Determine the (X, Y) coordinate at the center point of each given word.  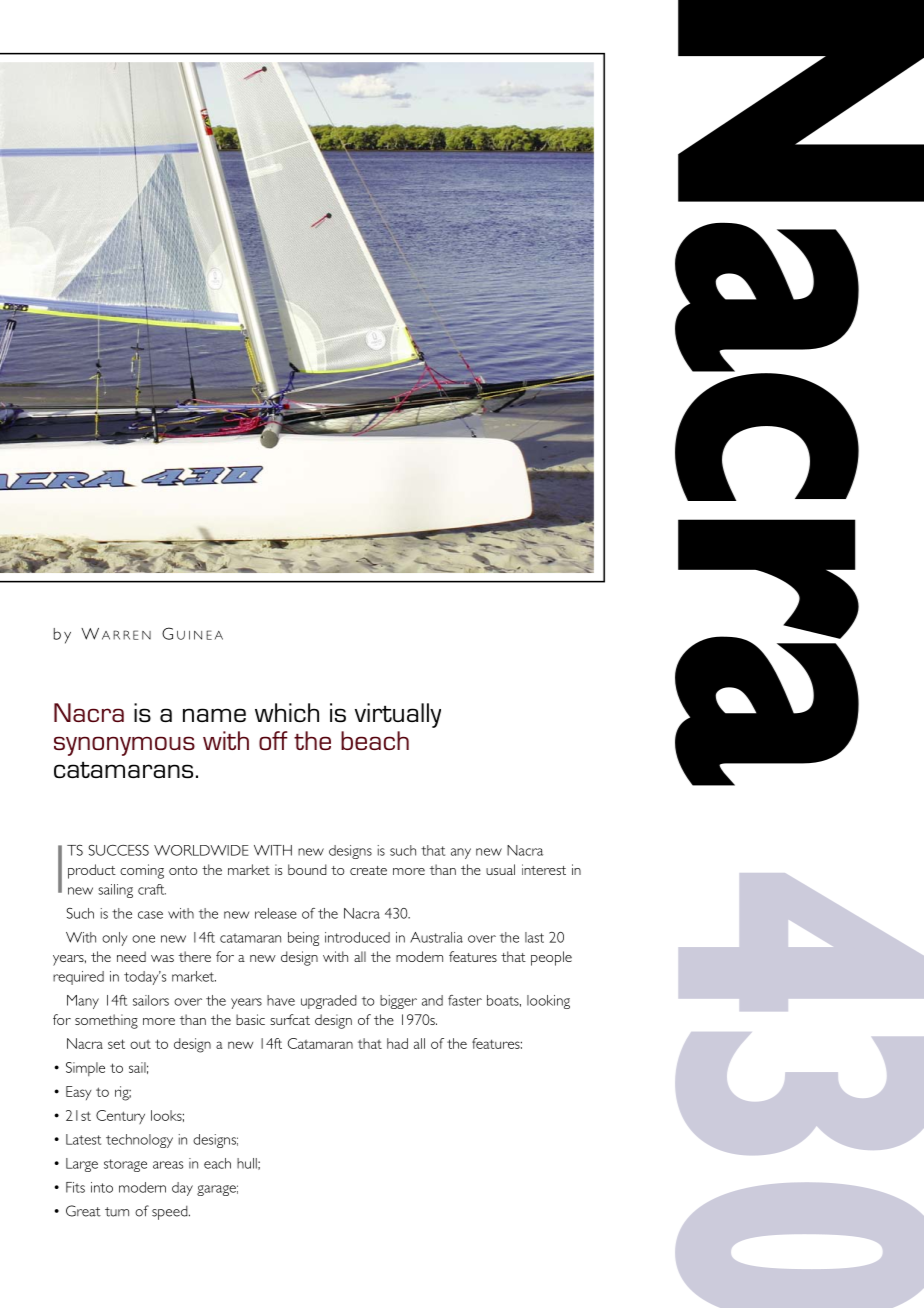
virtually (398, 715)
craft (152, 889)
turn (117, 1212)
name (214, 715)
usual (500, 869)
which (287, 712)
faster (465, 1000)
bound (307, 869)
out (140, 1044)
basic (250, 1019)
